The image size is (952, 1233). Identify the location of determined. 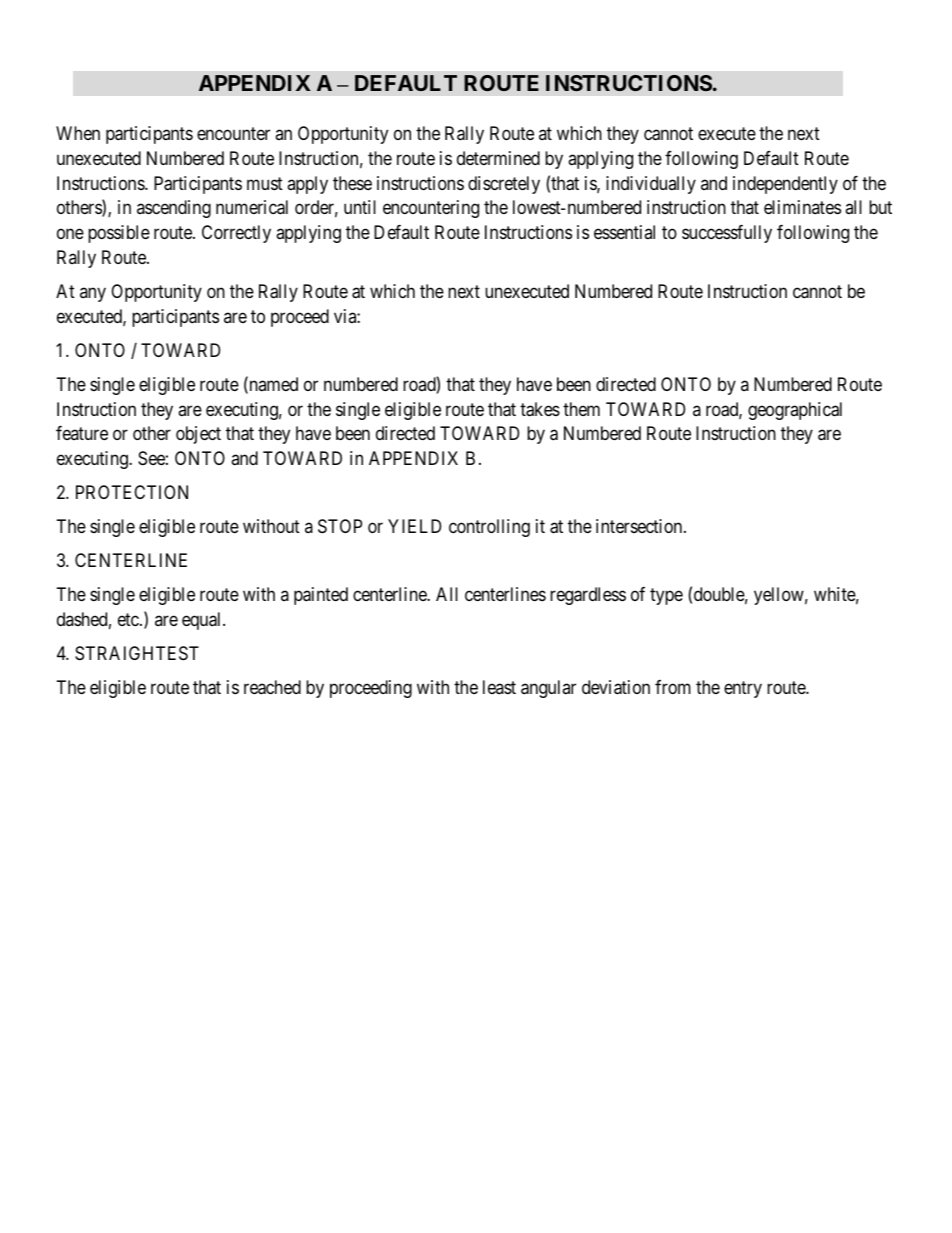
(498, 158).
